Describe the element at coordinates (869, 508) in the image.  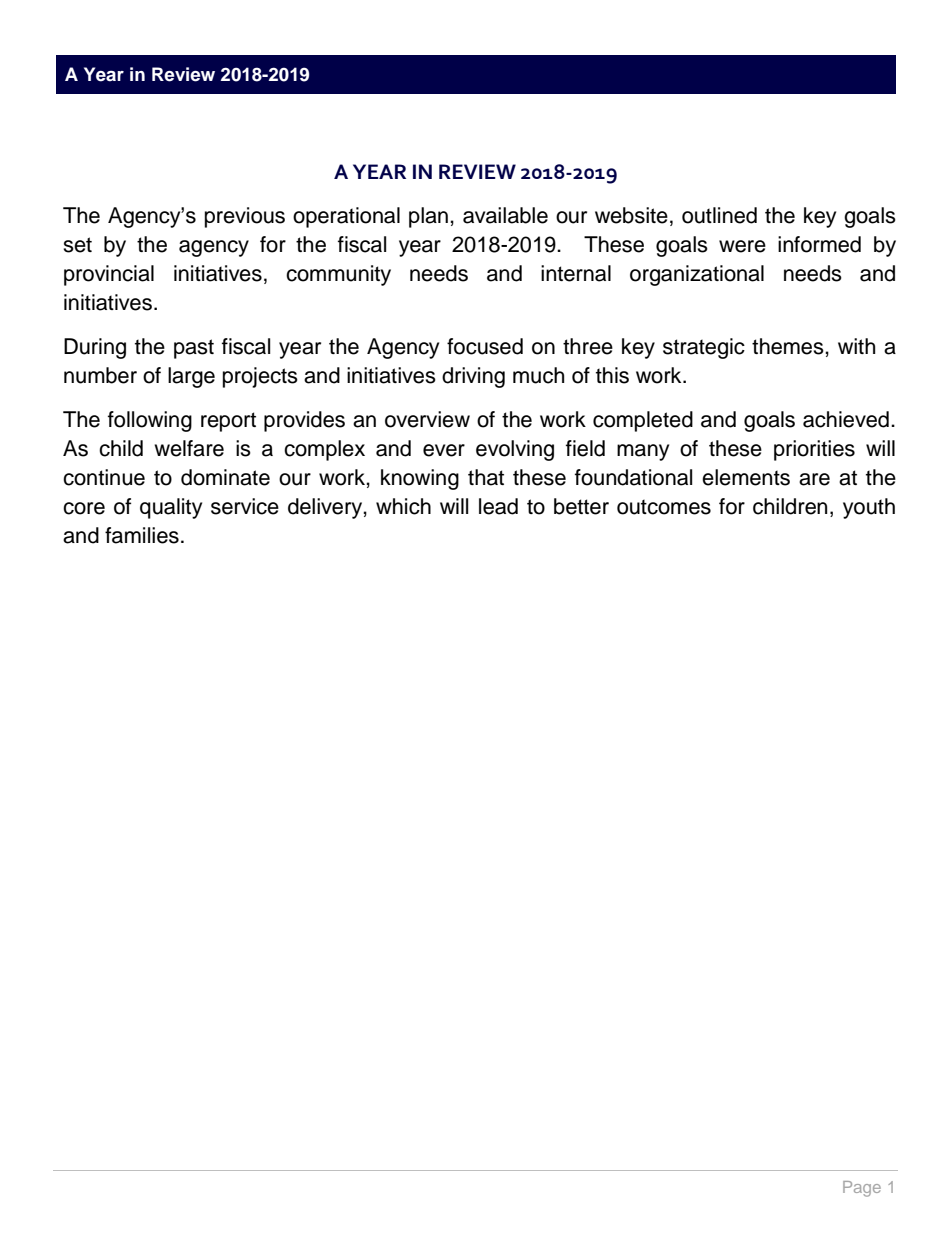
I see `youth` at that location.
